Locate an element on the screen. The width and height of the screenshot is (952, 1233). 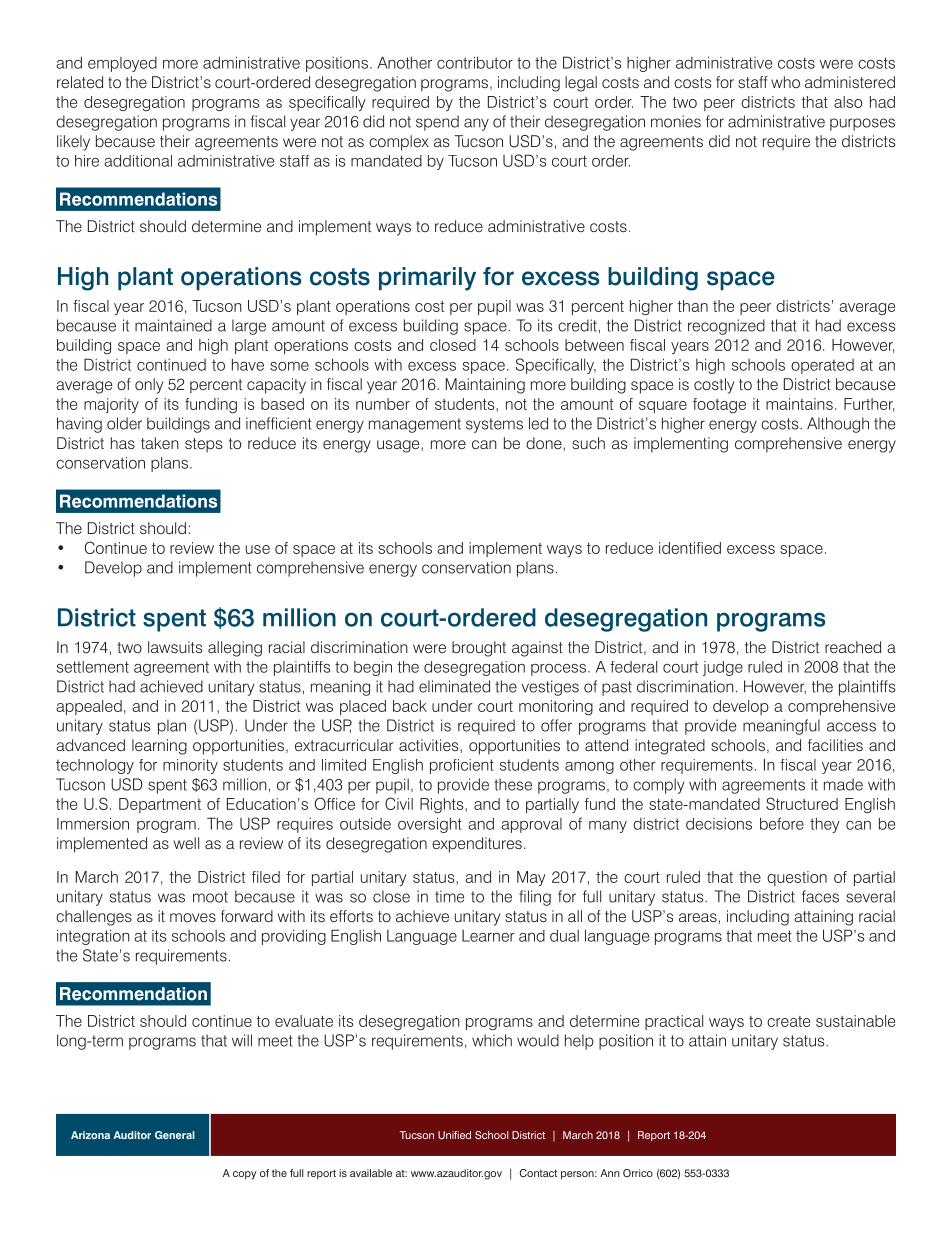
contributor is located at coordinates (475, 62).
